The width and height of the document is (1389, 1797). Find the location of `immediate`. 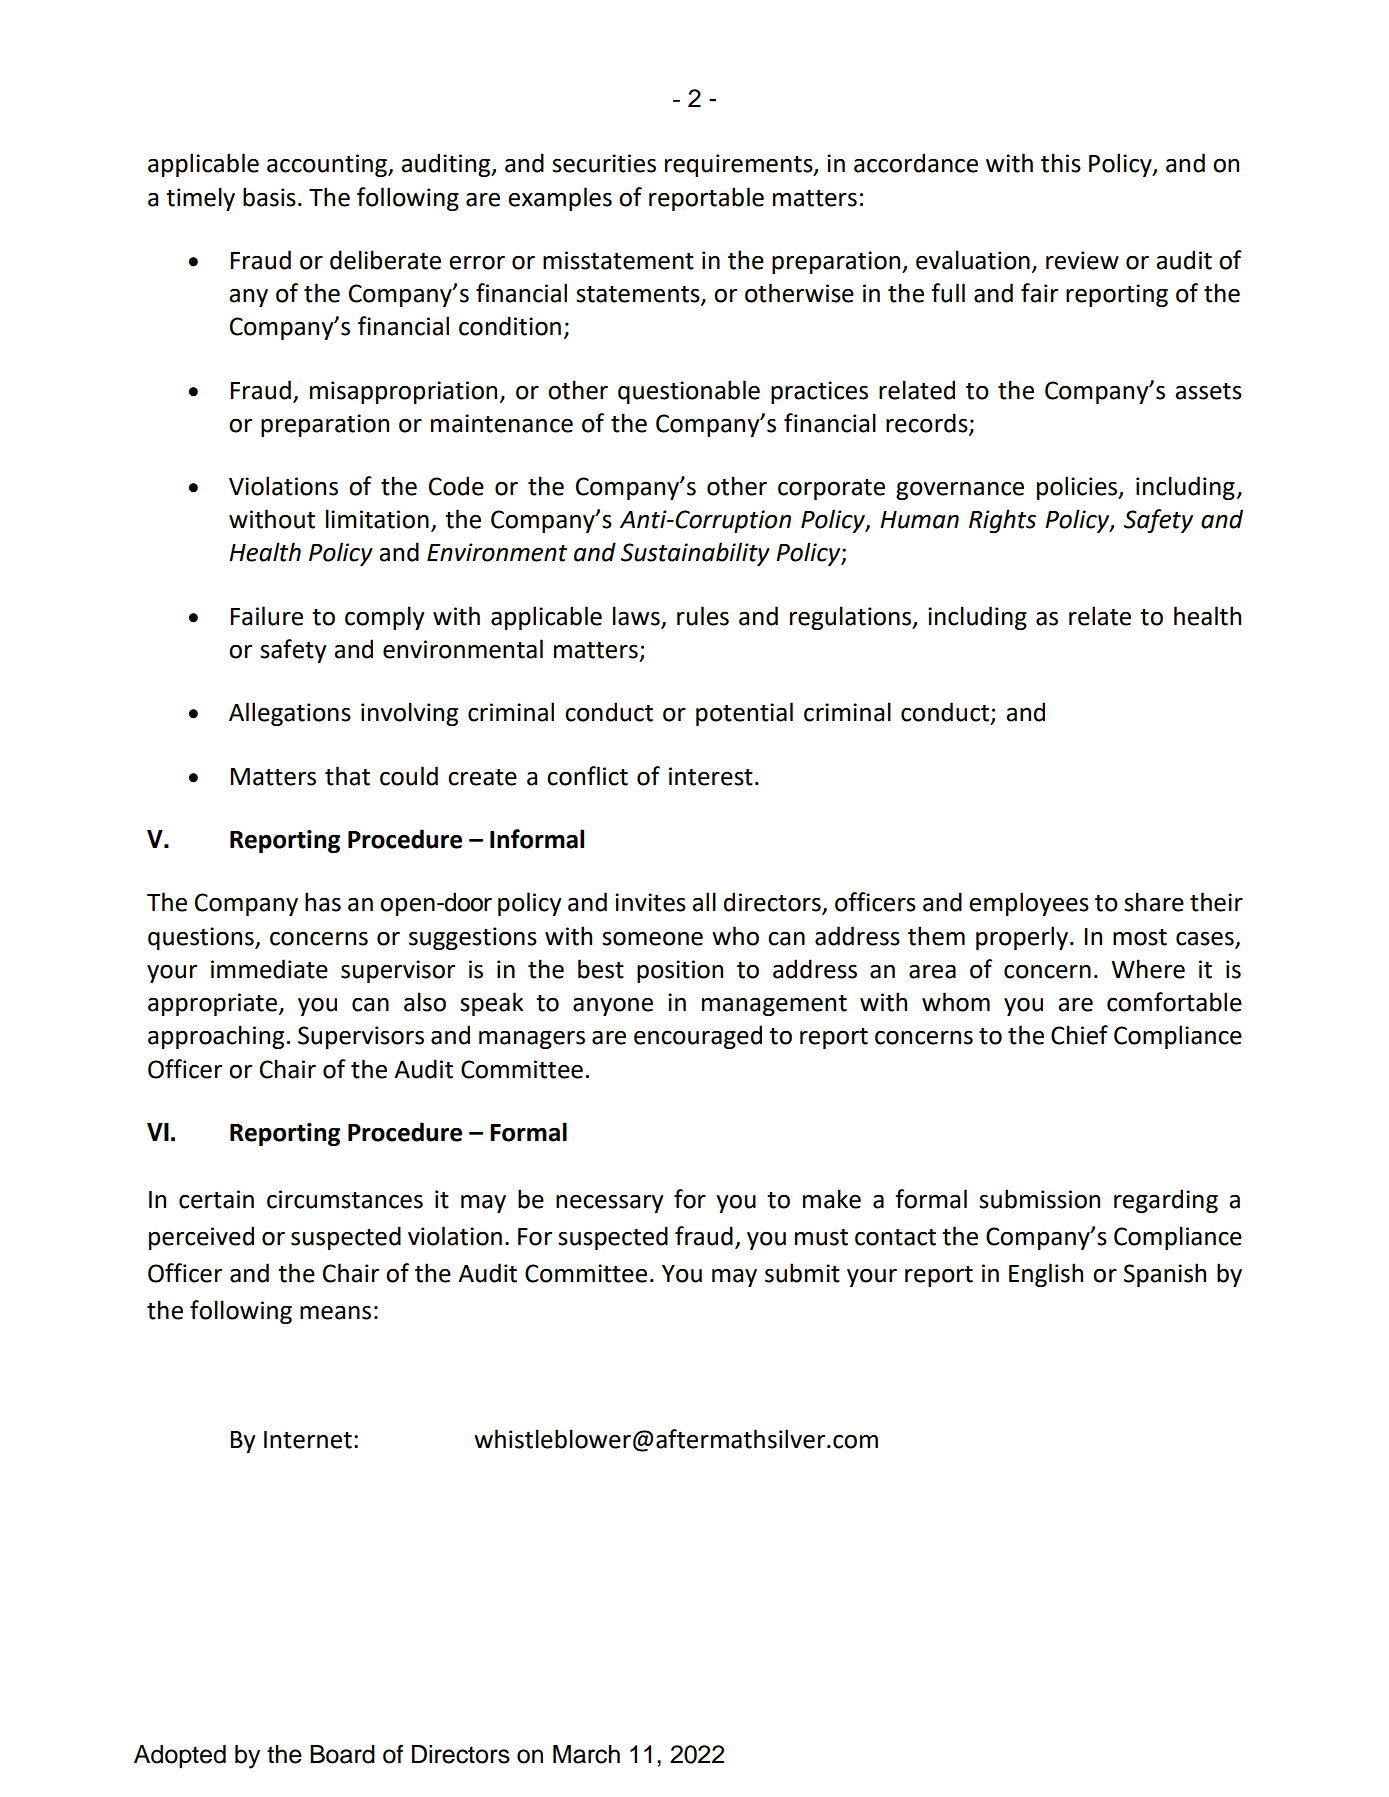

immediate is located at coordinates (269, 969).
